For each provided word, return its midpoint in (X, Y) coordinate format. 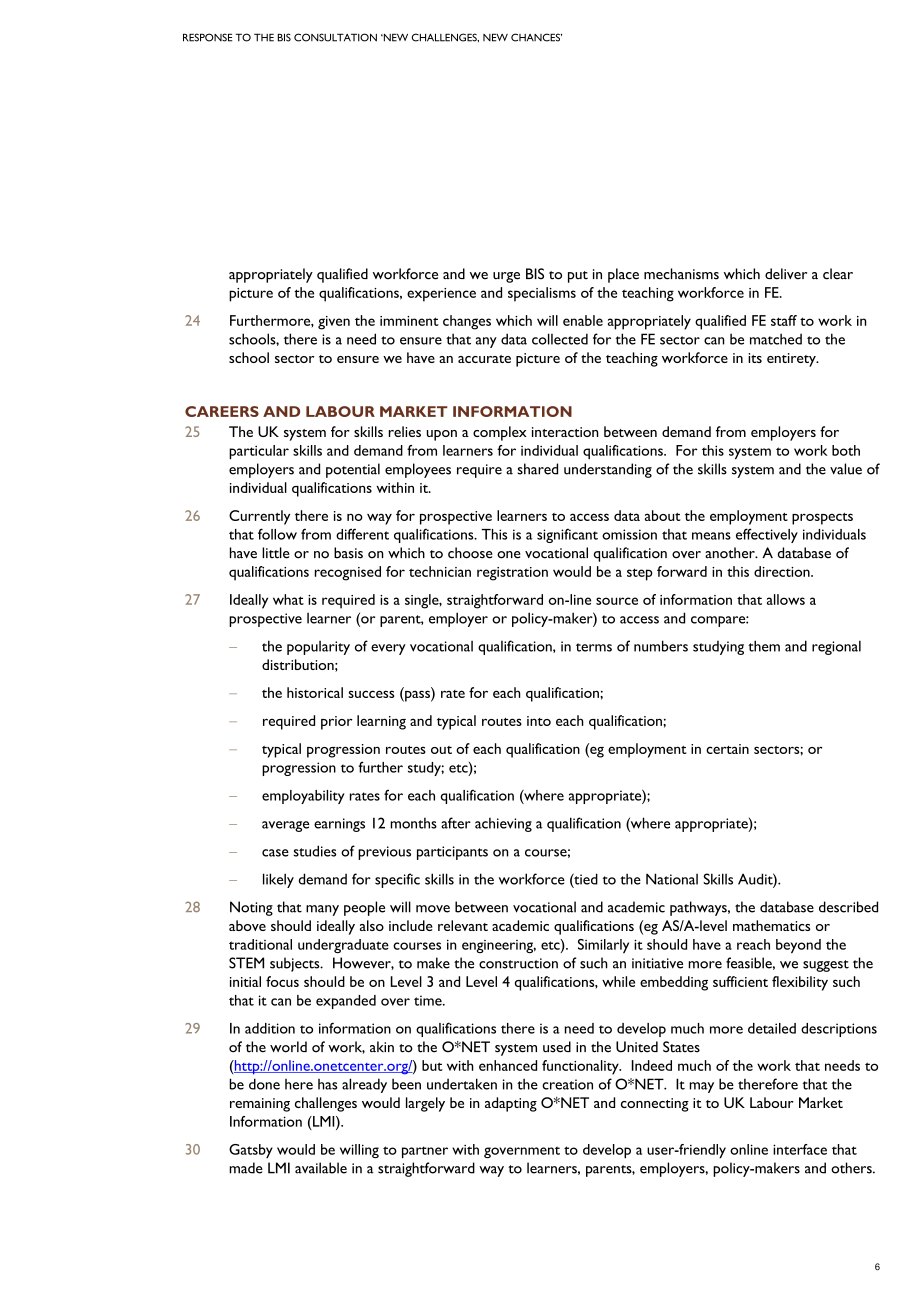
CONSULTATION (335, 37)
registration (512, 574)
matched (776, 339)
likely (278, 880)
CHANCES (536, 37)
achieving (503, 824)
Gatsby (251, 1151)
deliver (786, 274)
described (848, 907)
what (288, 599)
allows (786, 599)
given (334, 323)
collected (560, 339)
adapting (511, 1104)
